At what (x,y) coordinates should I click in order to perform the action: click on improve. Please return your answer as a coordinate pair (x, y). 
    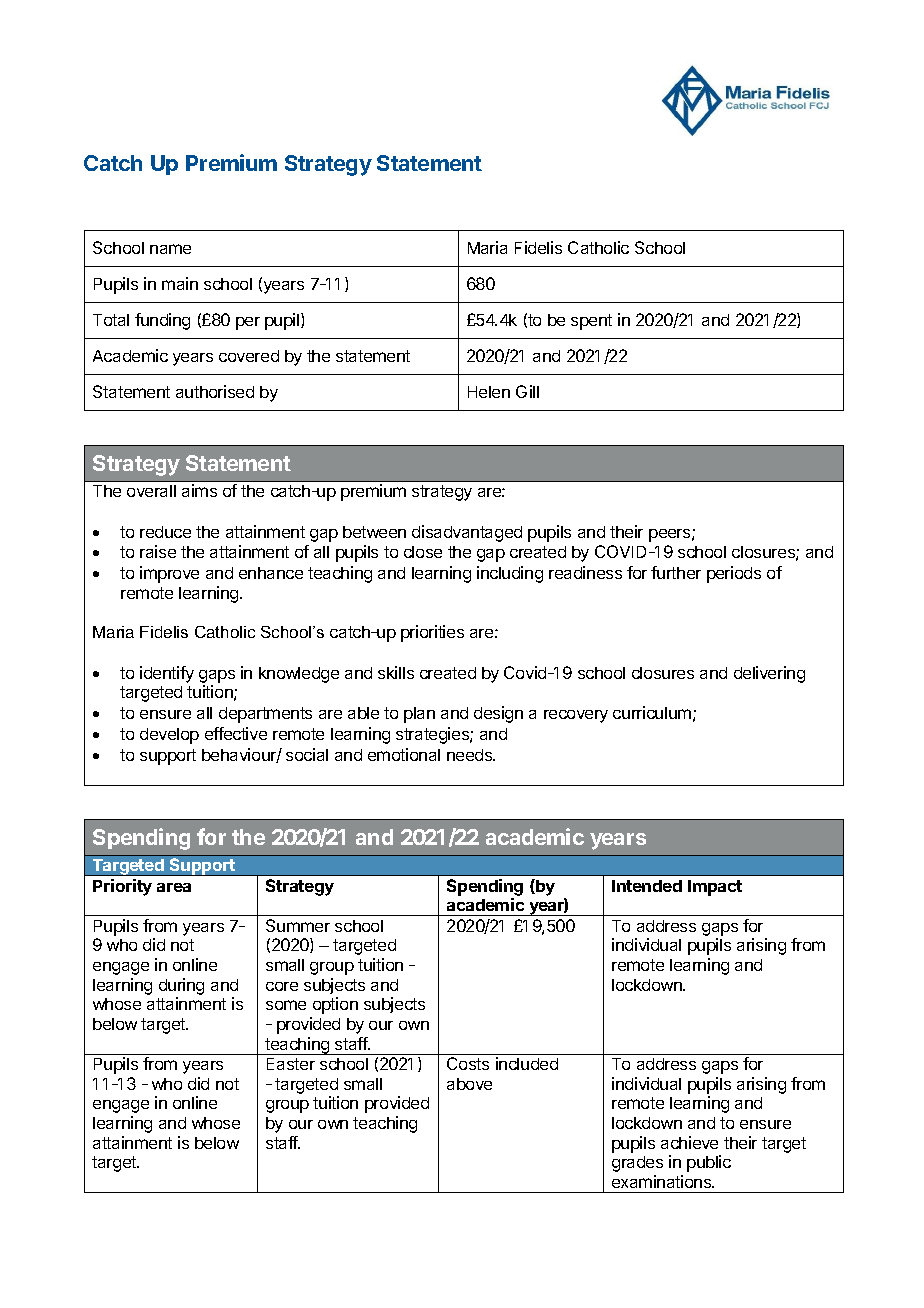
    Looking at the image, I should click on (169, 574).
